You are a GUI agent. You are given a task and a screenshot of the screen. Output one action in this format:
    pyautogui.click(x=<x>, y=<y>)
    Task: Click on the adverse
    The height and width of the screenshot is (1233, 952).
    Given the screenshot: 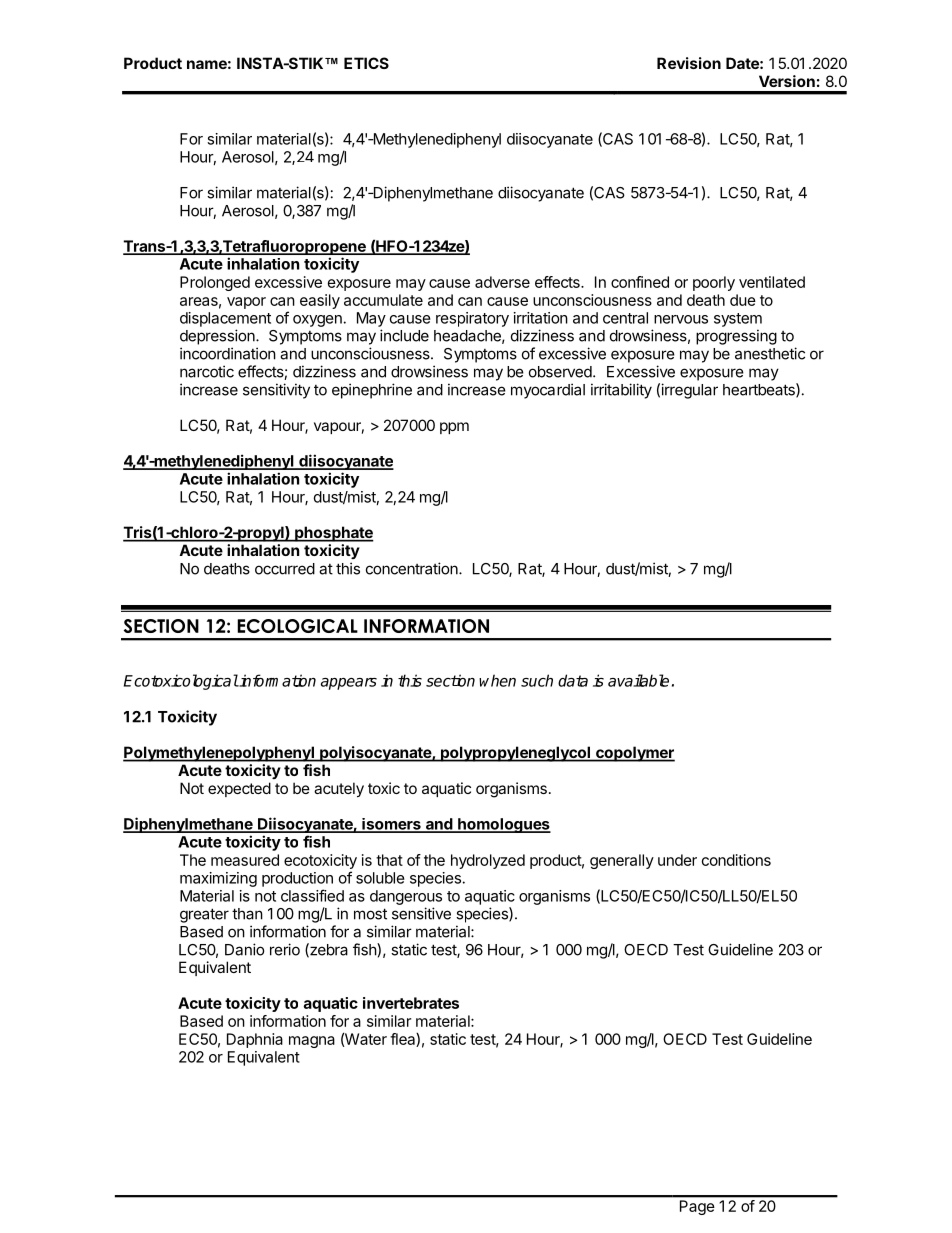 What is the action you would take?
    pyautogui.click(x=502, y=282)
